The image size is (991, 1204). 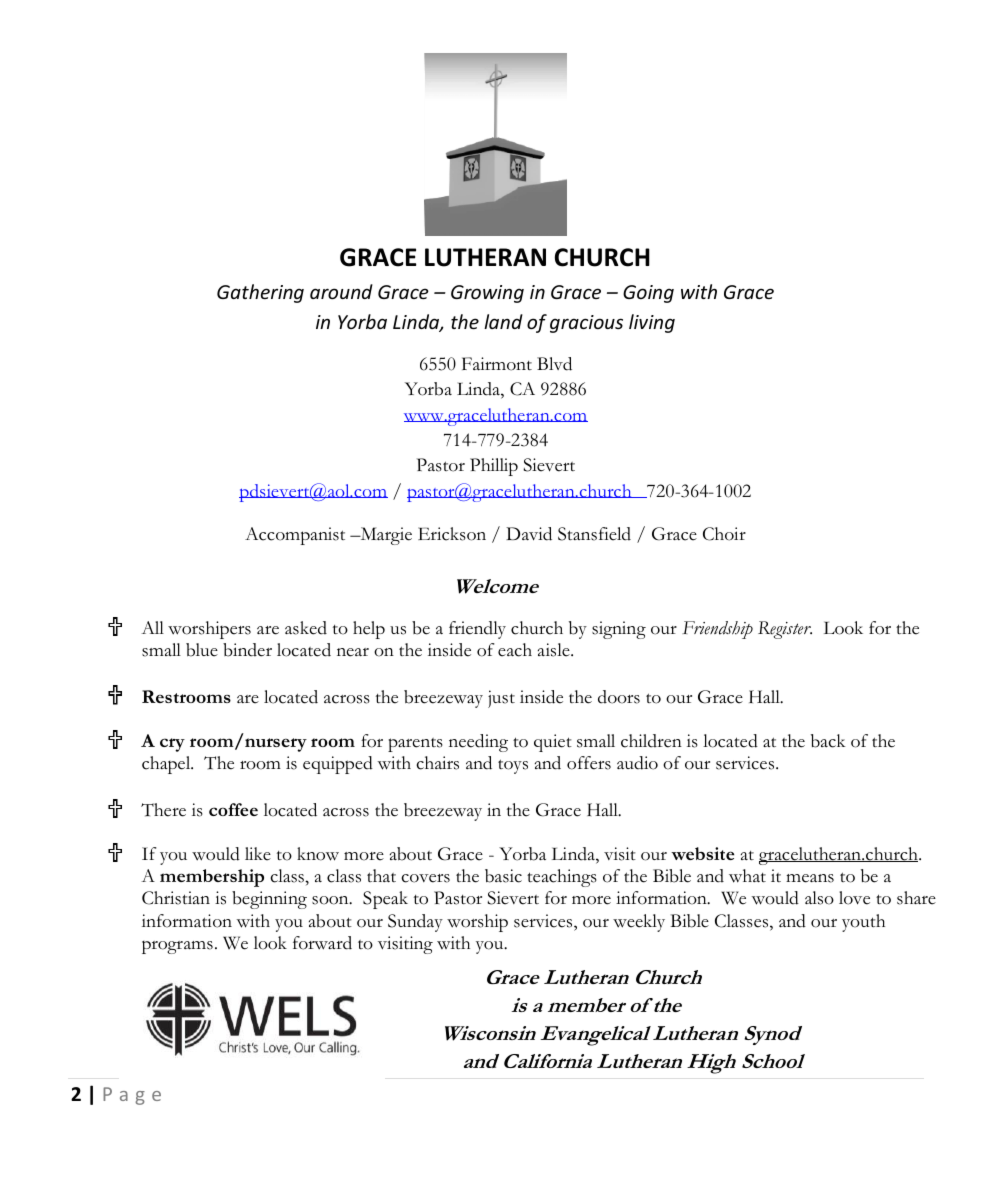 I want to click on friendly, so click(x=477, y=630).
